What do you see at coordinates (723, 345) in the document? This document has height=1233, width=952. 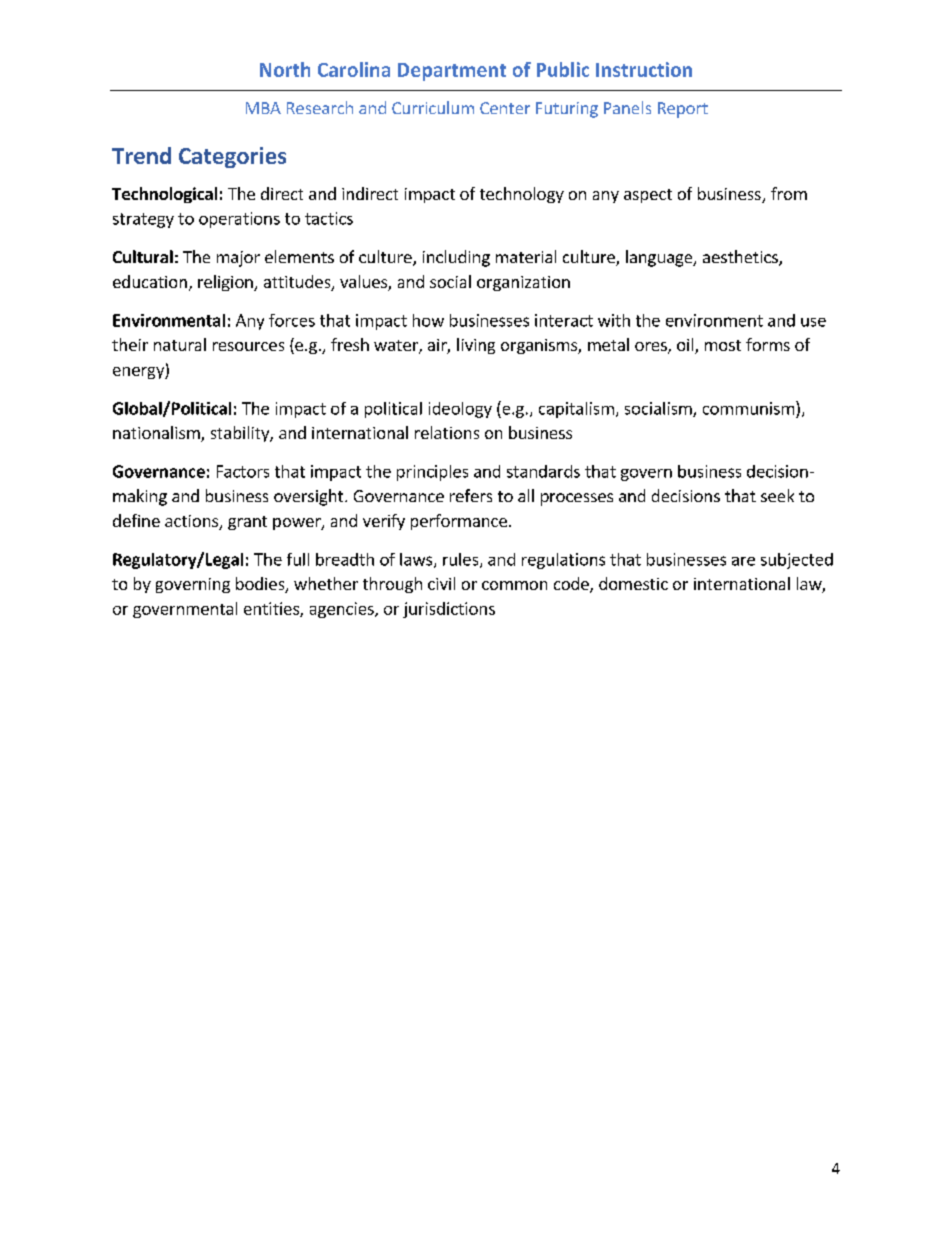 I see `most` at bounding box center [723, 345].
